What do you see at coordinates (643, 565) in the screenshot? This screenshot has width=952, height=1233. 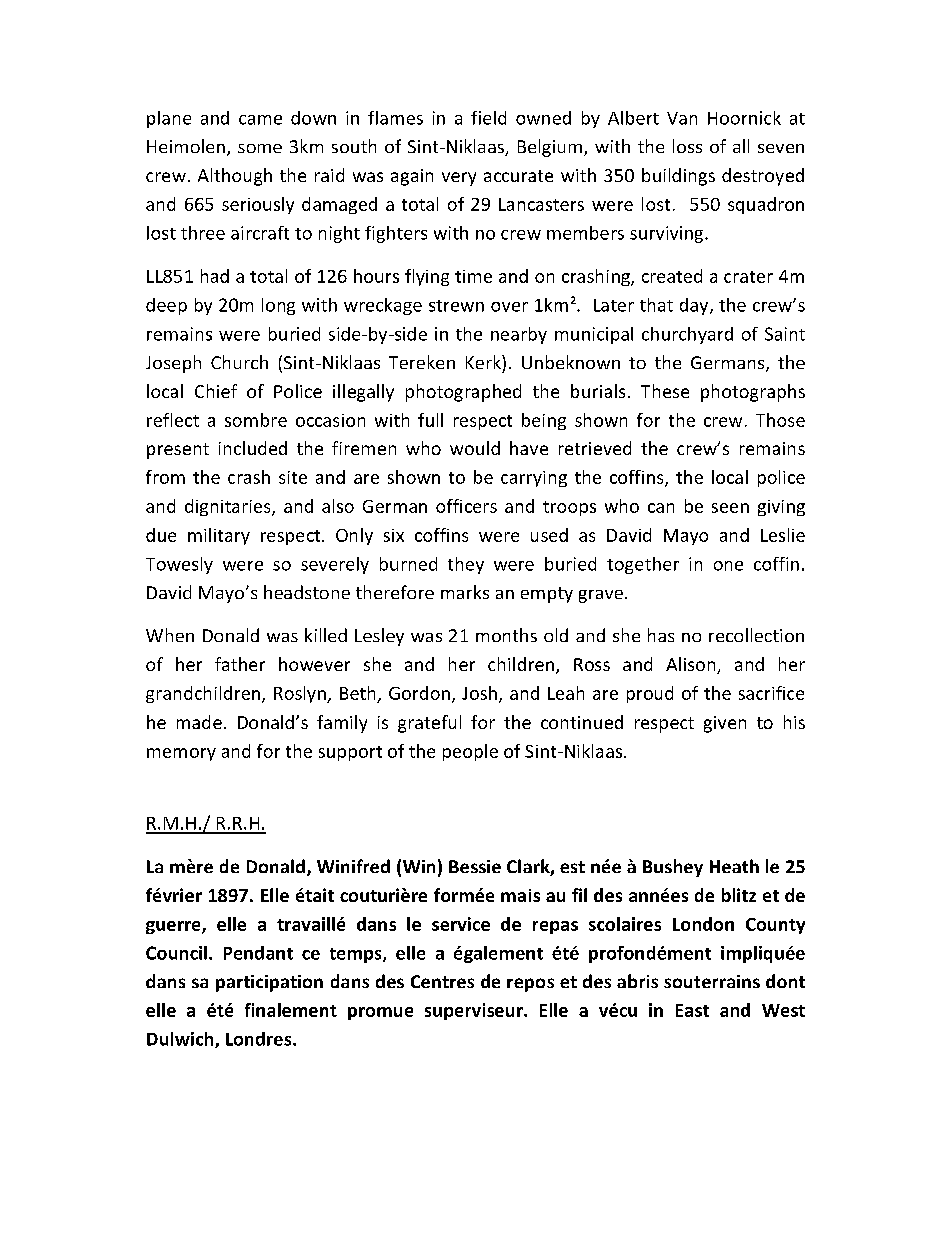 I see `together` at bounding box center [643, 565].
